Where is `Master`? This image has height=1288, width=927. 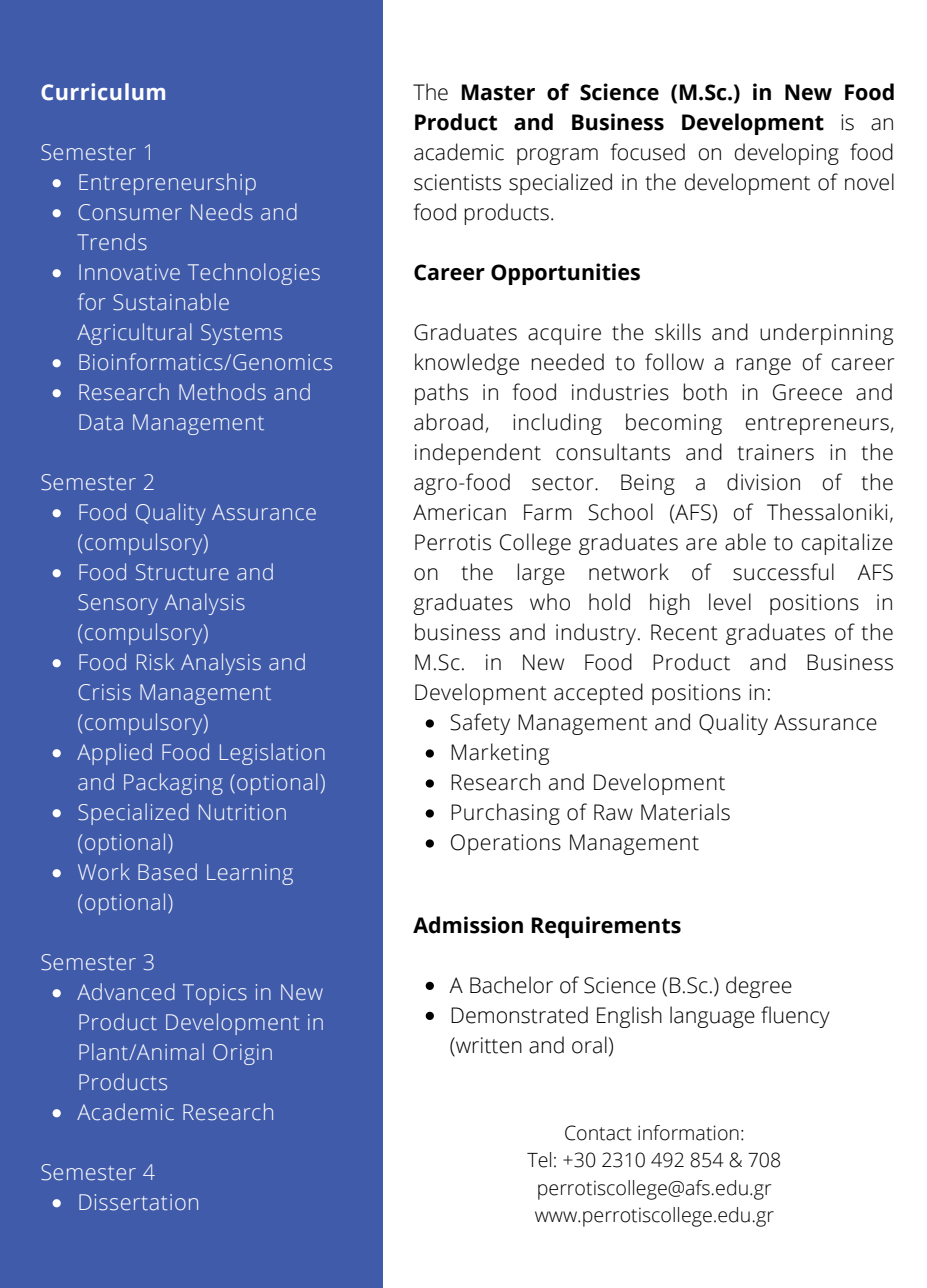
Master is located at coordinates (498, 92).
